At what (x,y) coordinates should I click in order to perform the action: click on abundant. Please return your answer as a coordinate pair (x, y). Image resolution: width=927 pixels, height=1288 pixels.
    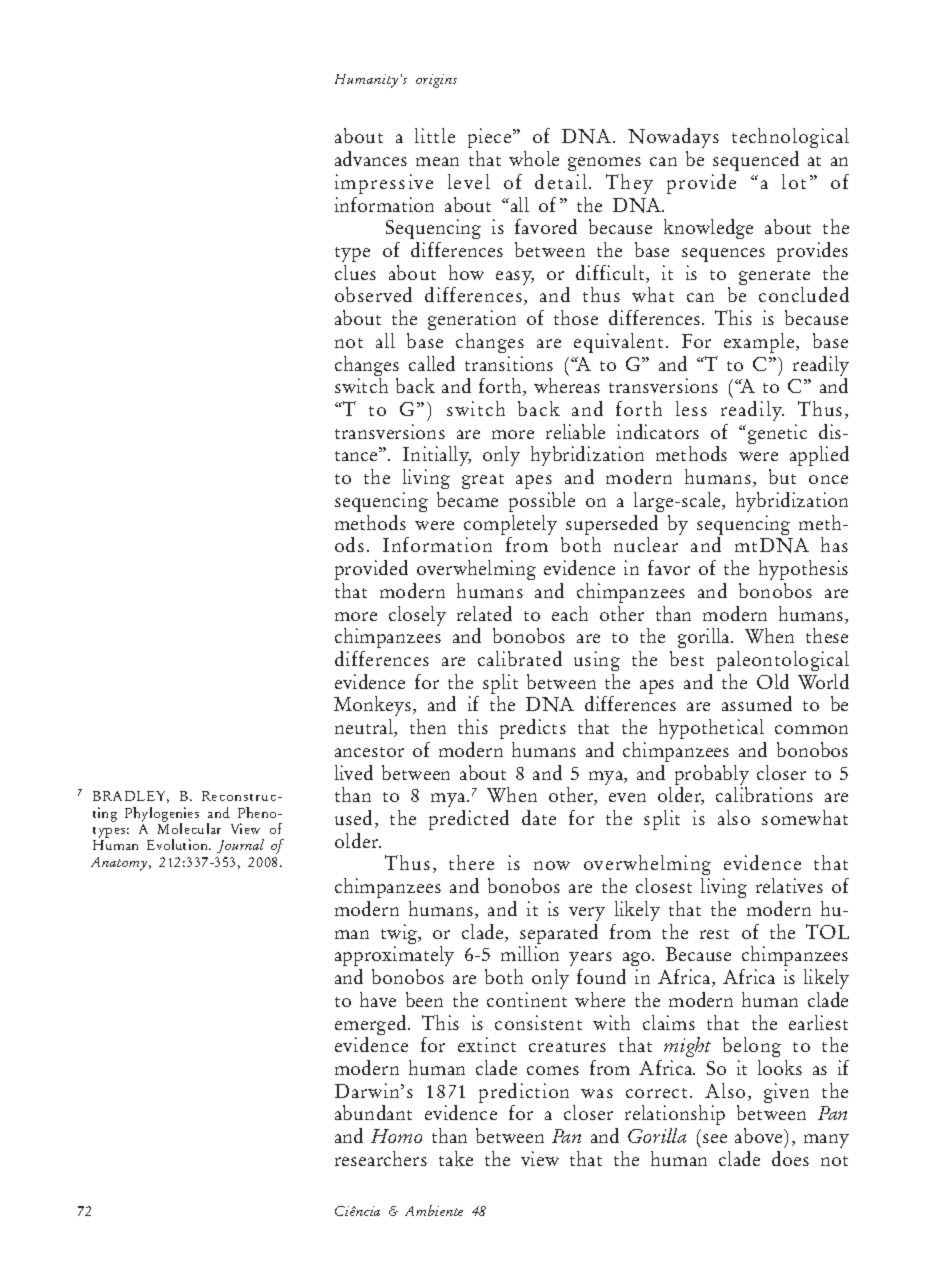
    Looking at the image, I should click on (373, 1112).
